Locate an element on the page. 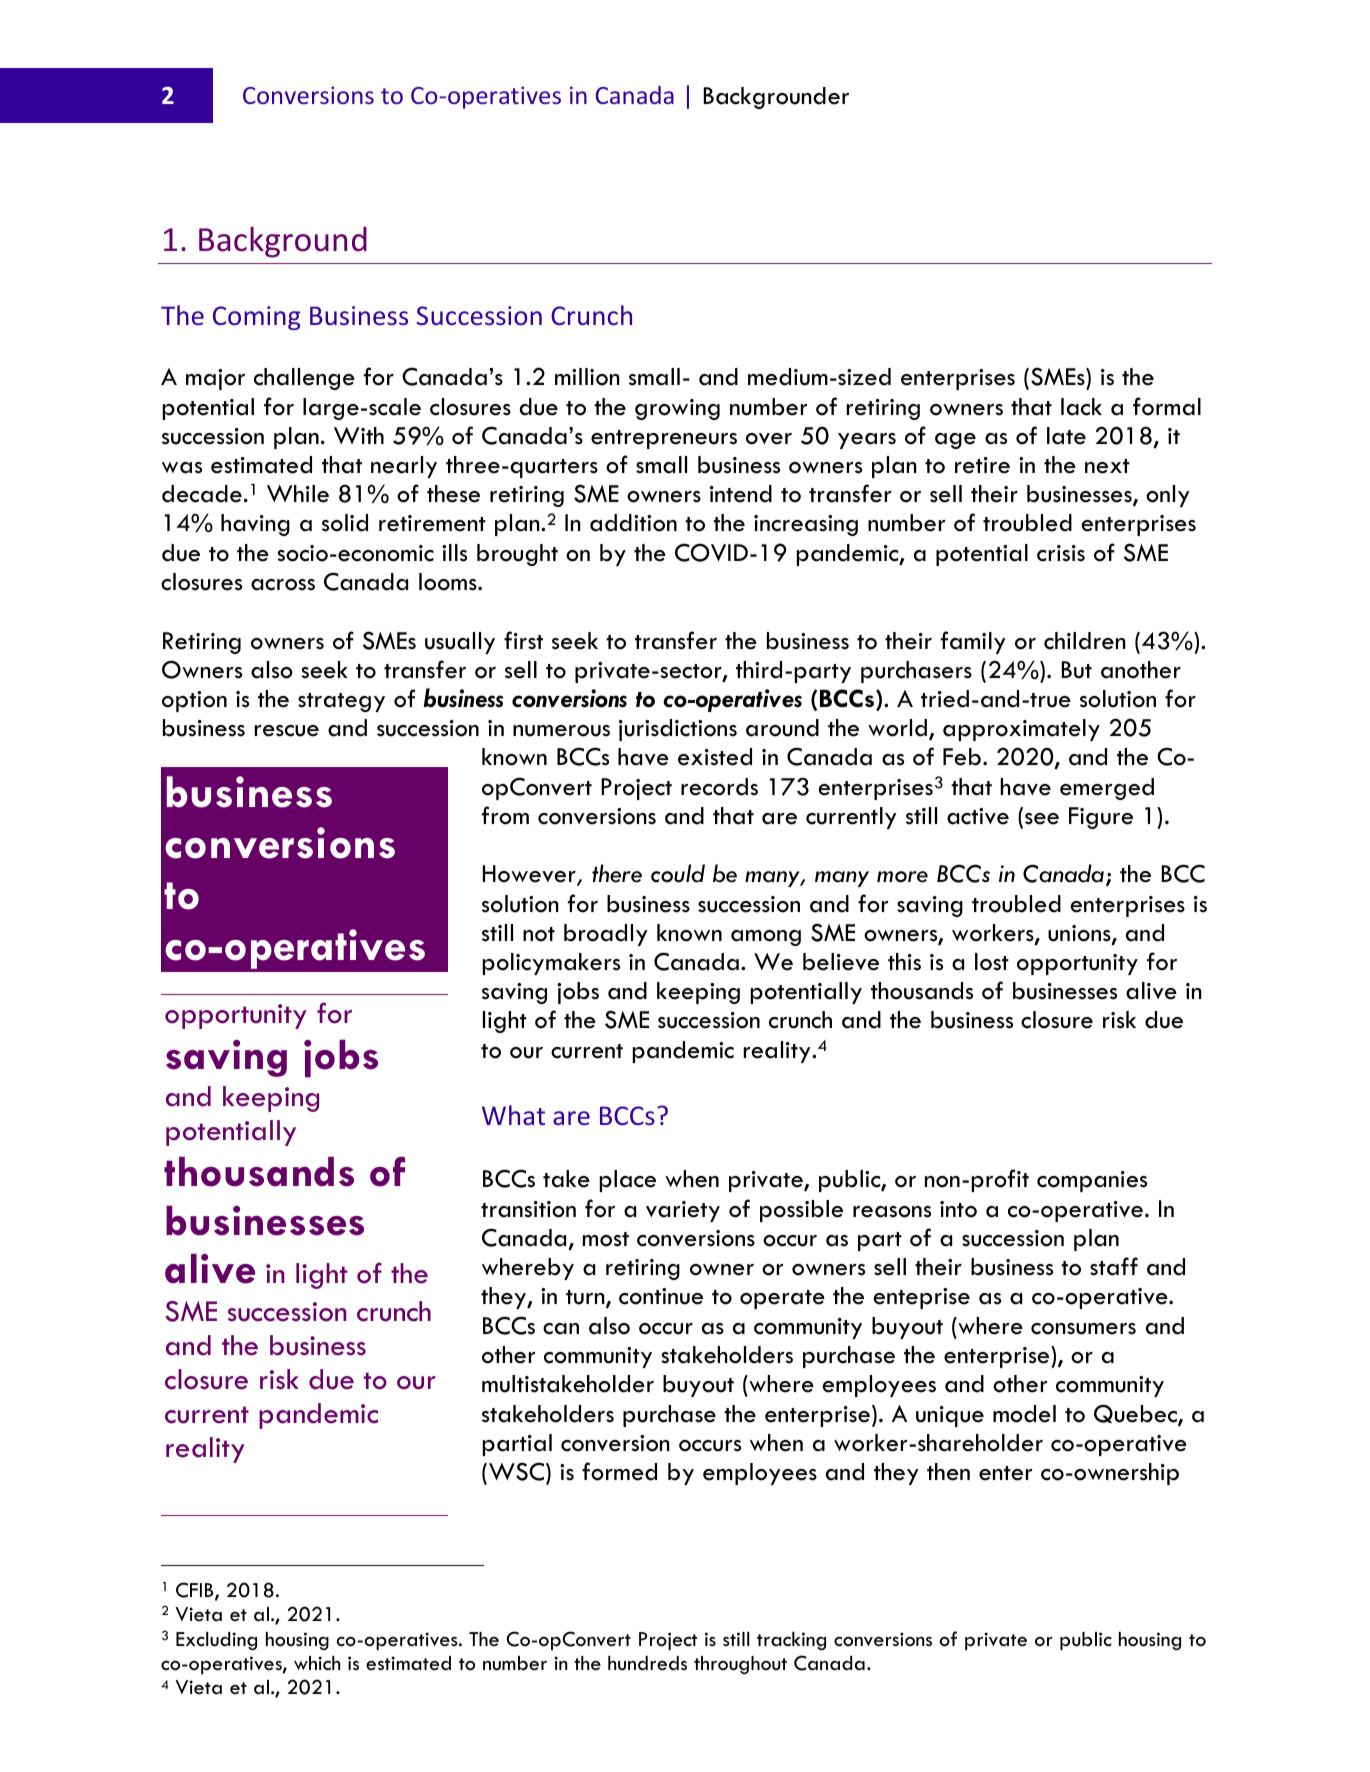 Image resolution: width=1370 pixels, height=1772 pixels. lack is located at coordinates (1081, 407).
